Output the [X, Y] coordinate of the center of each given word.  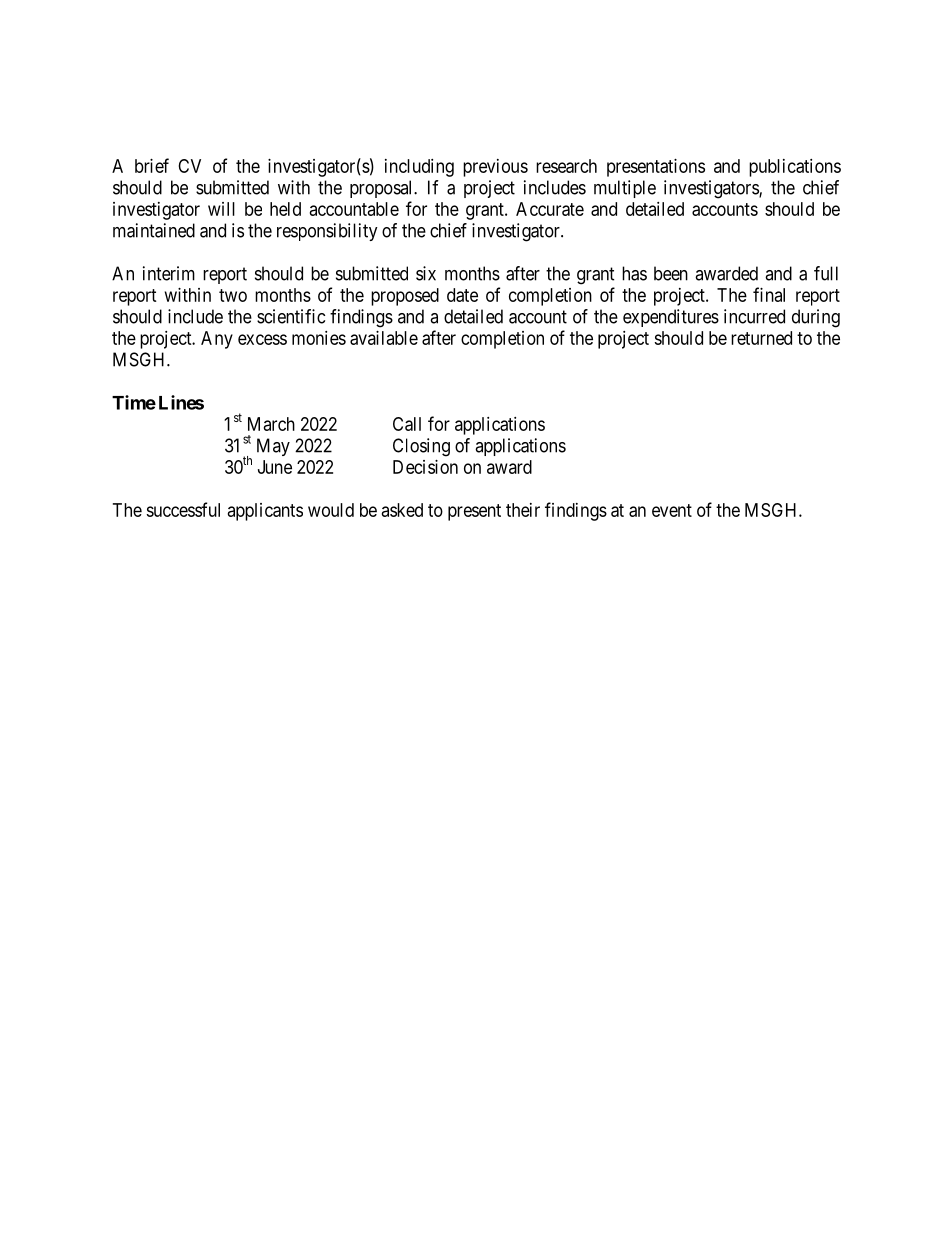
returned [761, 338]
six [426, 273]
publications [795, 168]
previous [495, 168]
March [271, 424]
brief [152, 165]
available [384, 338]
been [671, 273]
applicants [265, 512]
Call [407, 424]
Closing [421, 447]
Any [217, 340]
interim [169, 273]
